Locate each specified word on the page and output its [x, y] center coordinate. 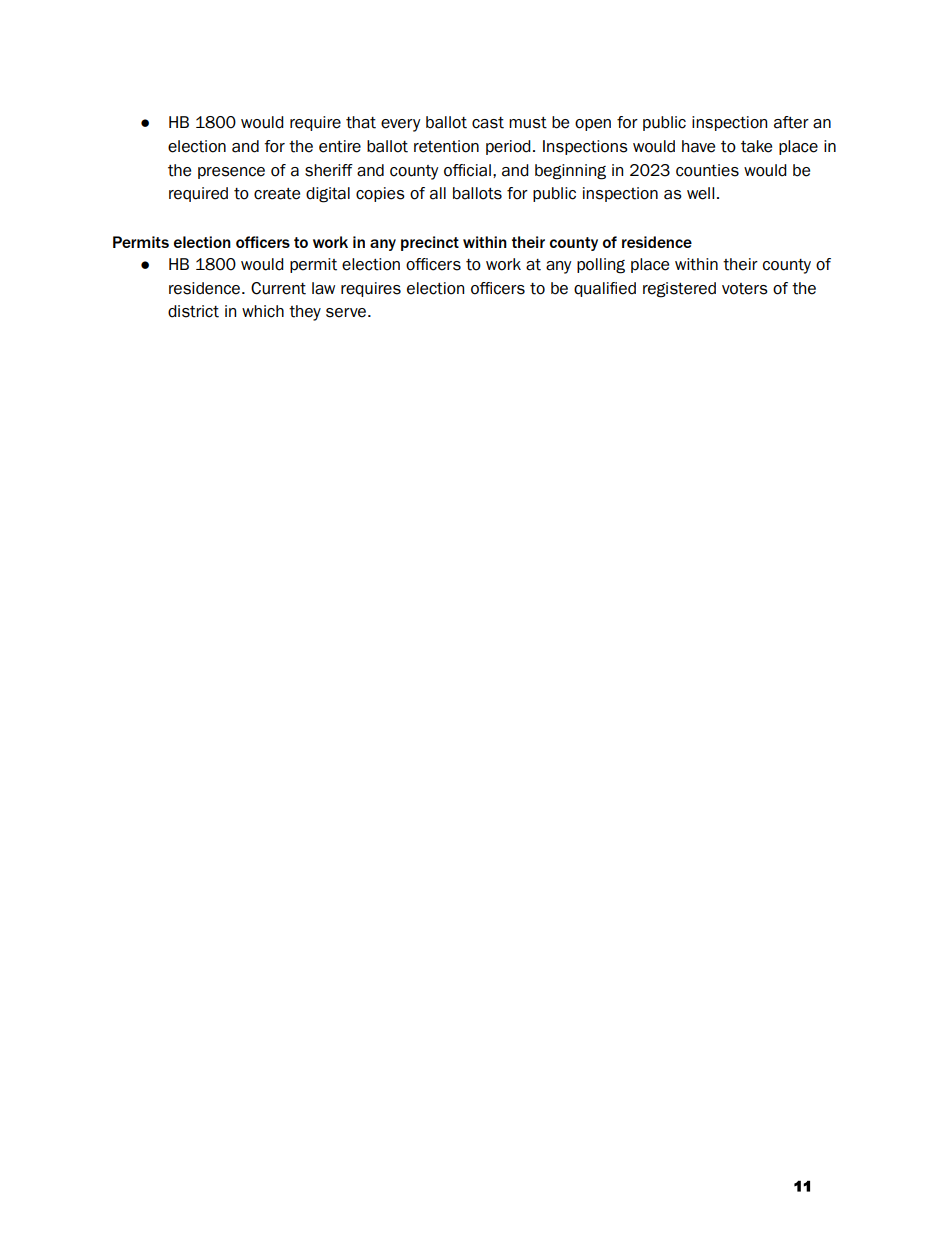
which [263, 311]
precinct [430, 243]
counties [707, 170]
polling [601, 266]
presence [231, 173]
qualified [605, 289]
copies [380, 194]
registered [679, 290]
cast [488, 123]
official [467, 170]
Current [278, 288]
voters [745, 289]
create [277, 194]
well [700, 193]
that [361, 122]
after [791, 122]
